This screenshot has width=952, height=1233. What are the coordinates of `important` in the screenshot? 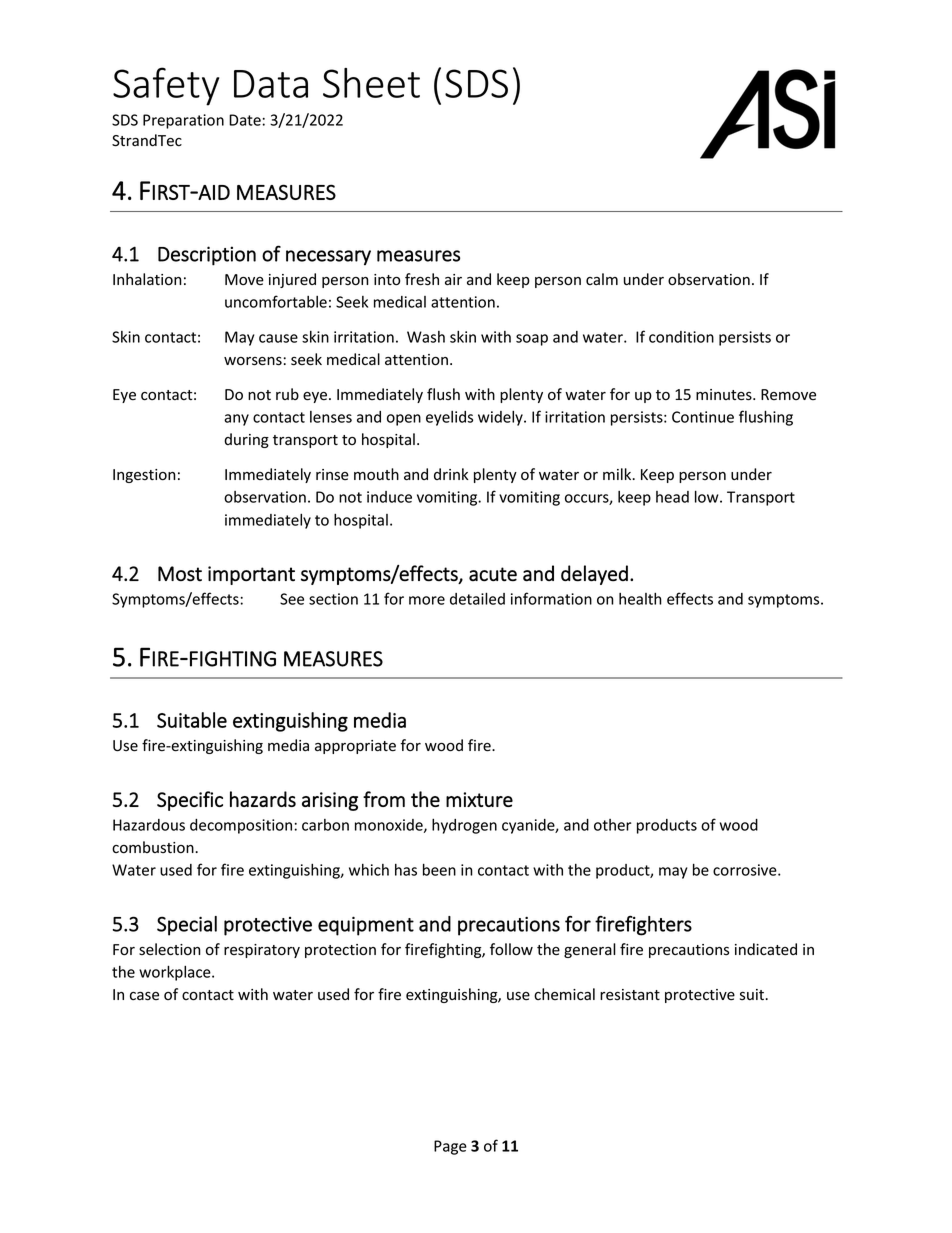 It's located at (251, 575).
